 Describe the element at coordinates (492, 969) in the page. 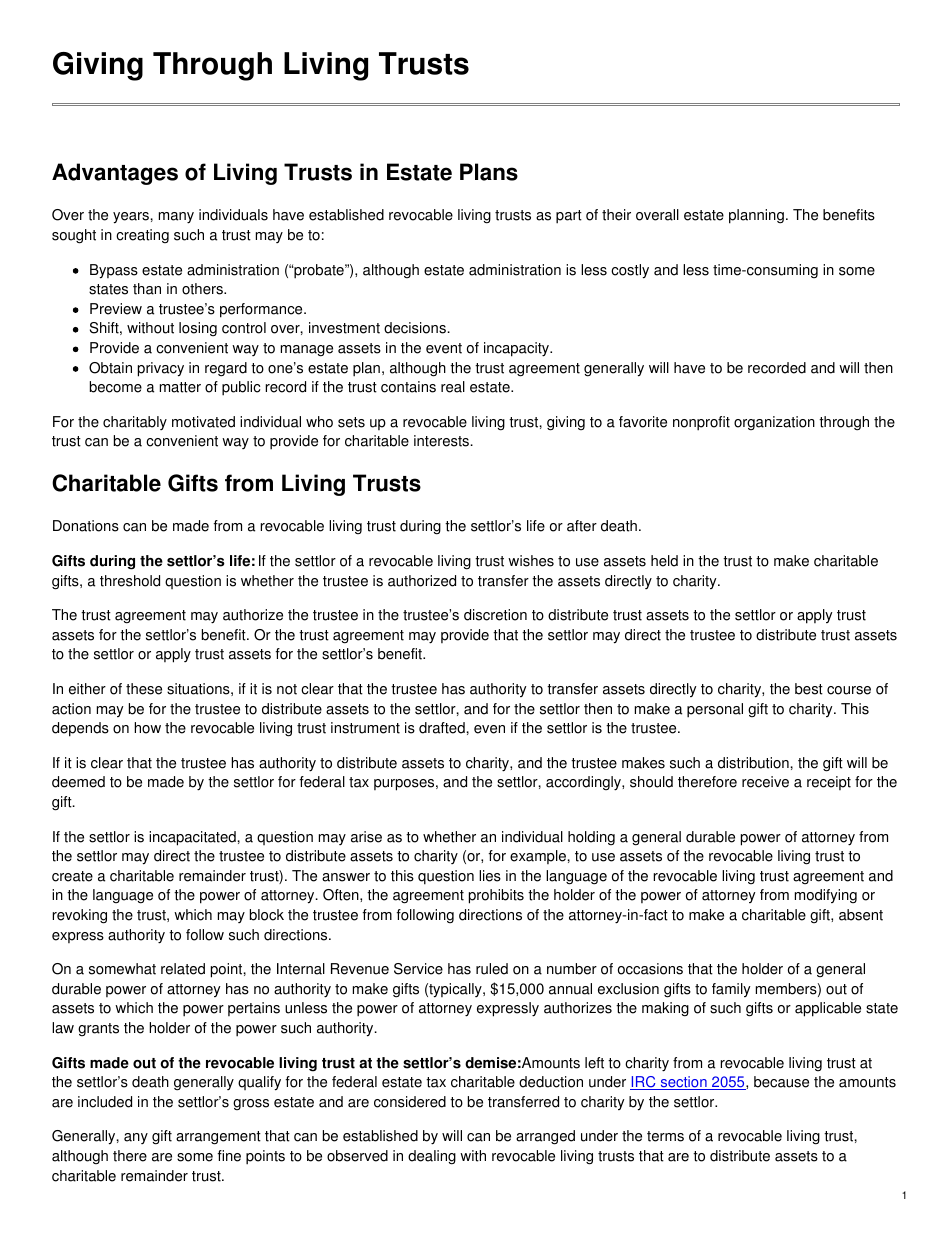

I see `ruled` at that location.
